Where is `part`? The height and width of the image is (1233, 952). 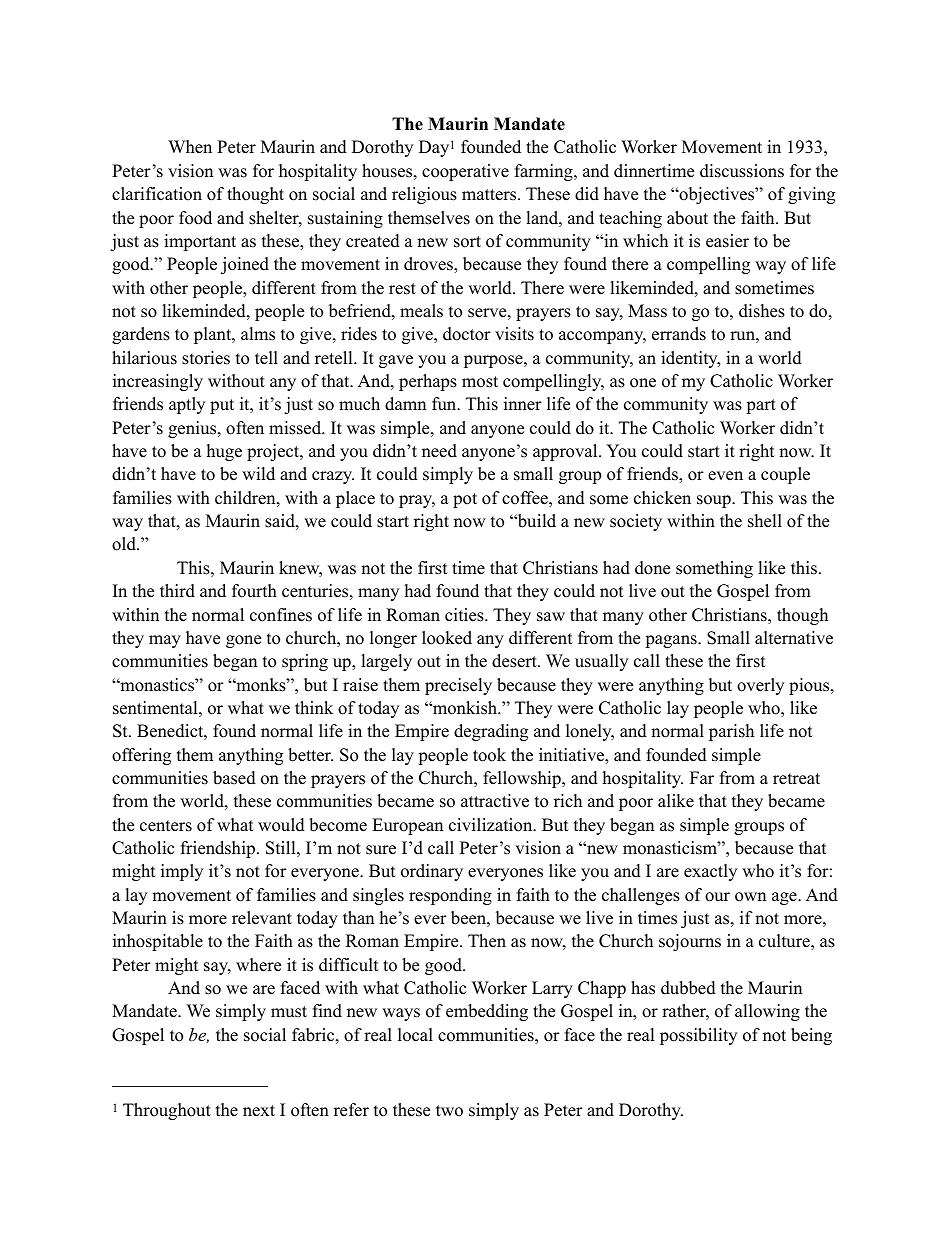
part is located at coordinates (761, 406).
